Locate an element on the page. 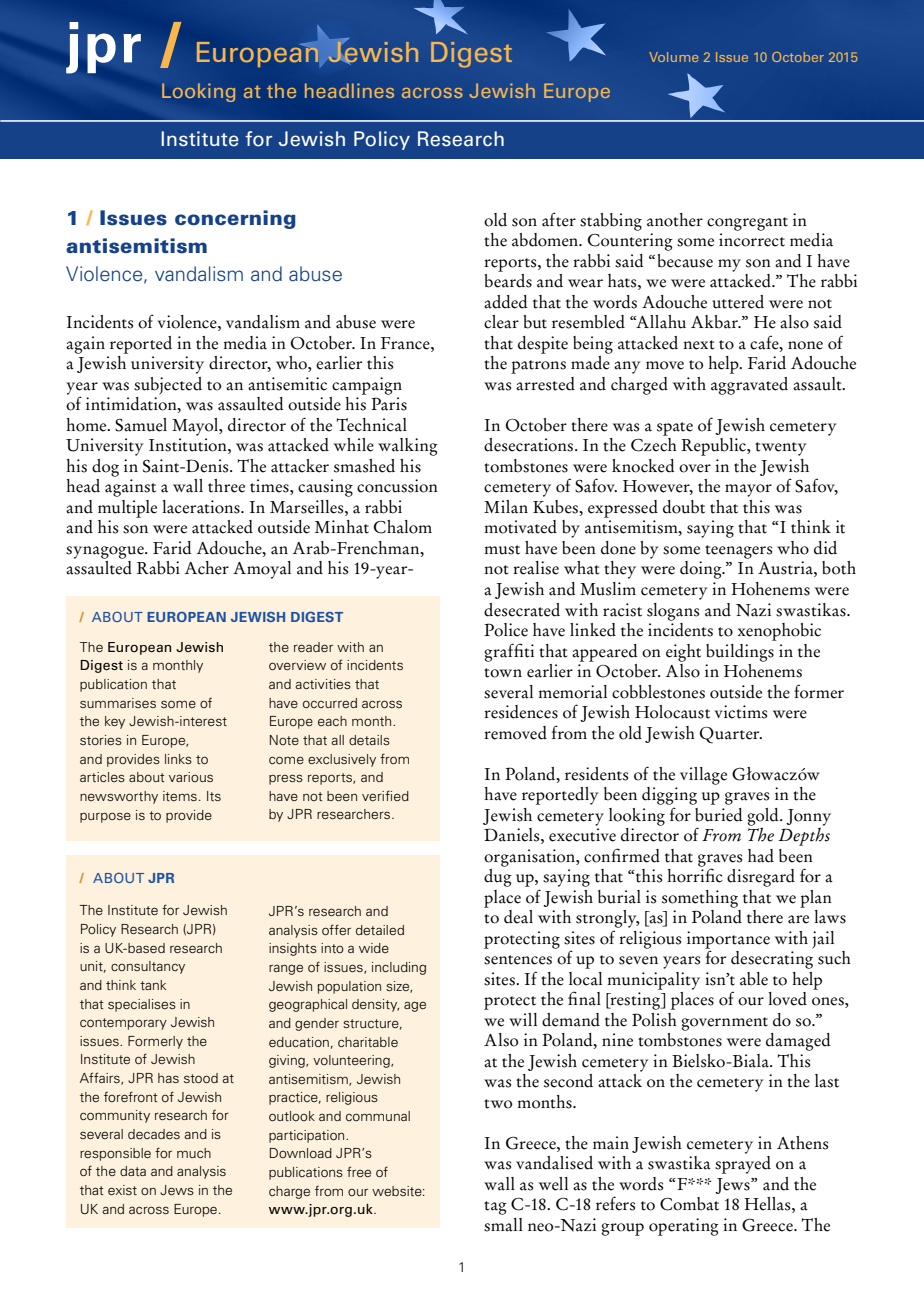 The height and width of the page is (1308, 924). incorrect is located at coordinates (752, 240).
